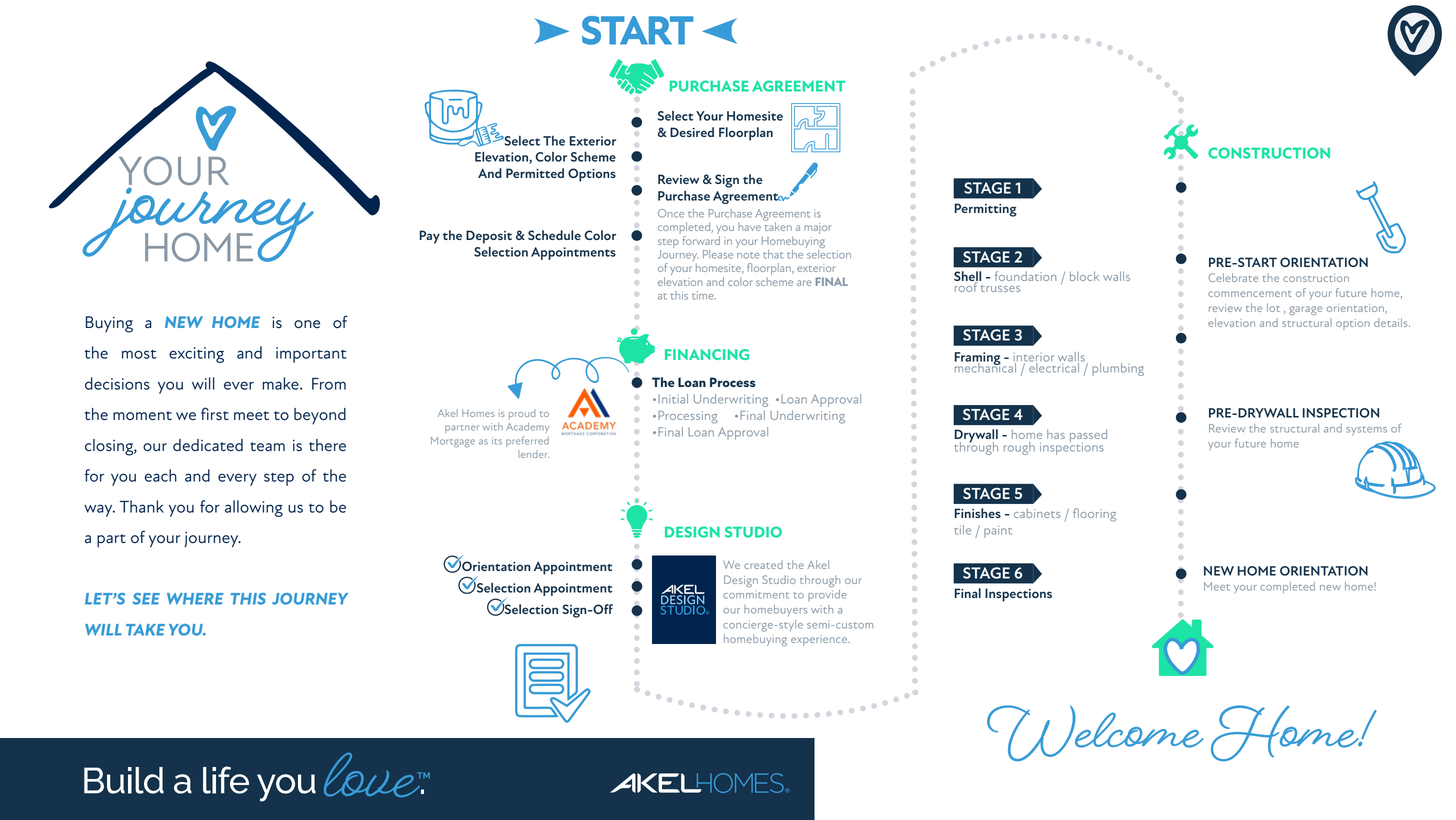 This screenshot has height=820, width=1456. I want to click on experience, so click(820, 640).
